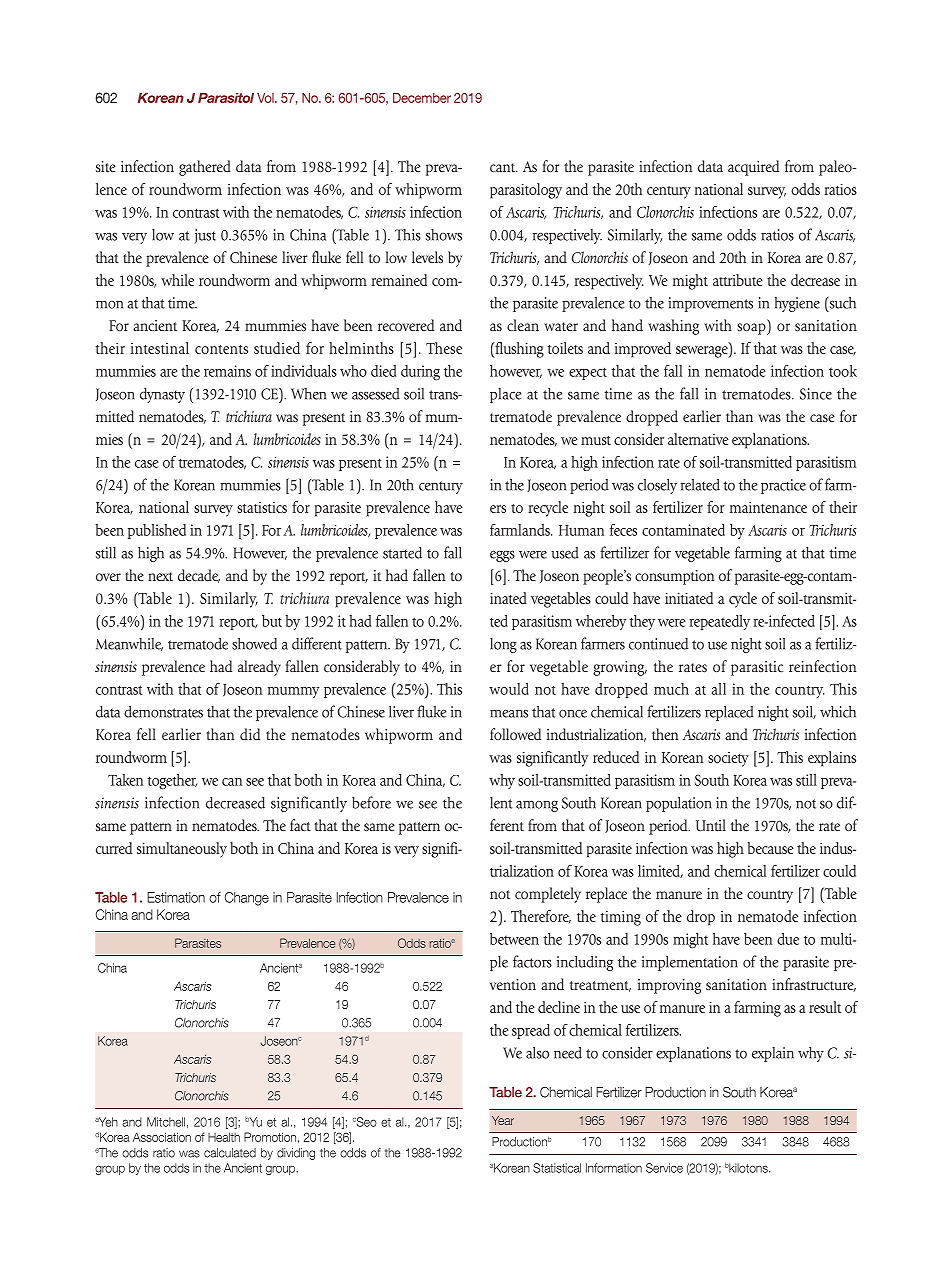 The height and width of the page is (1270, 952). What do you see at coordinates (503, 645) in the page?
I see `long` at bounding box center [503, 645].
